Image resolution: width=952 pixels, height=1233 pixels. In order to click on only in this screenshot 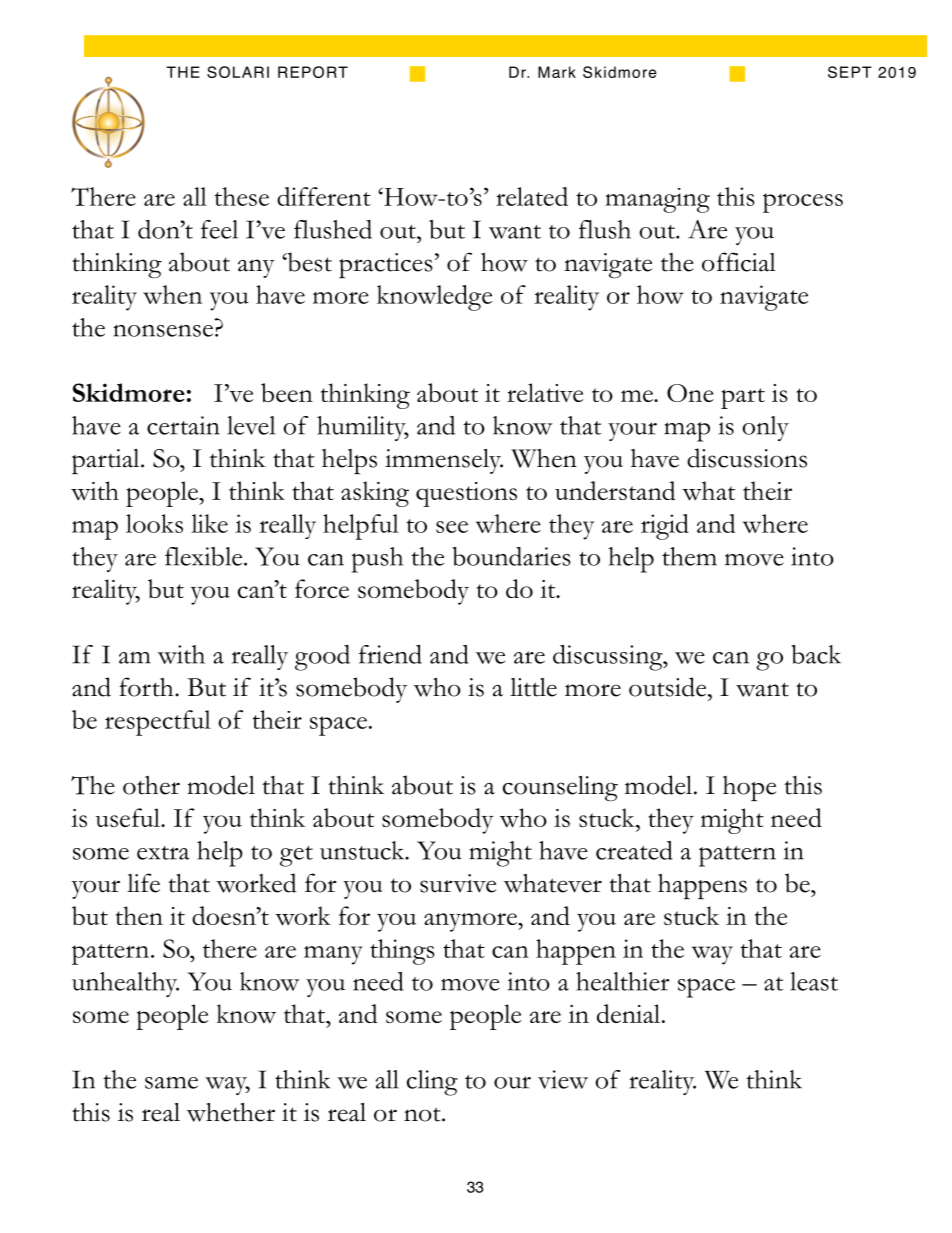, I will do `click(765, 428)`.
